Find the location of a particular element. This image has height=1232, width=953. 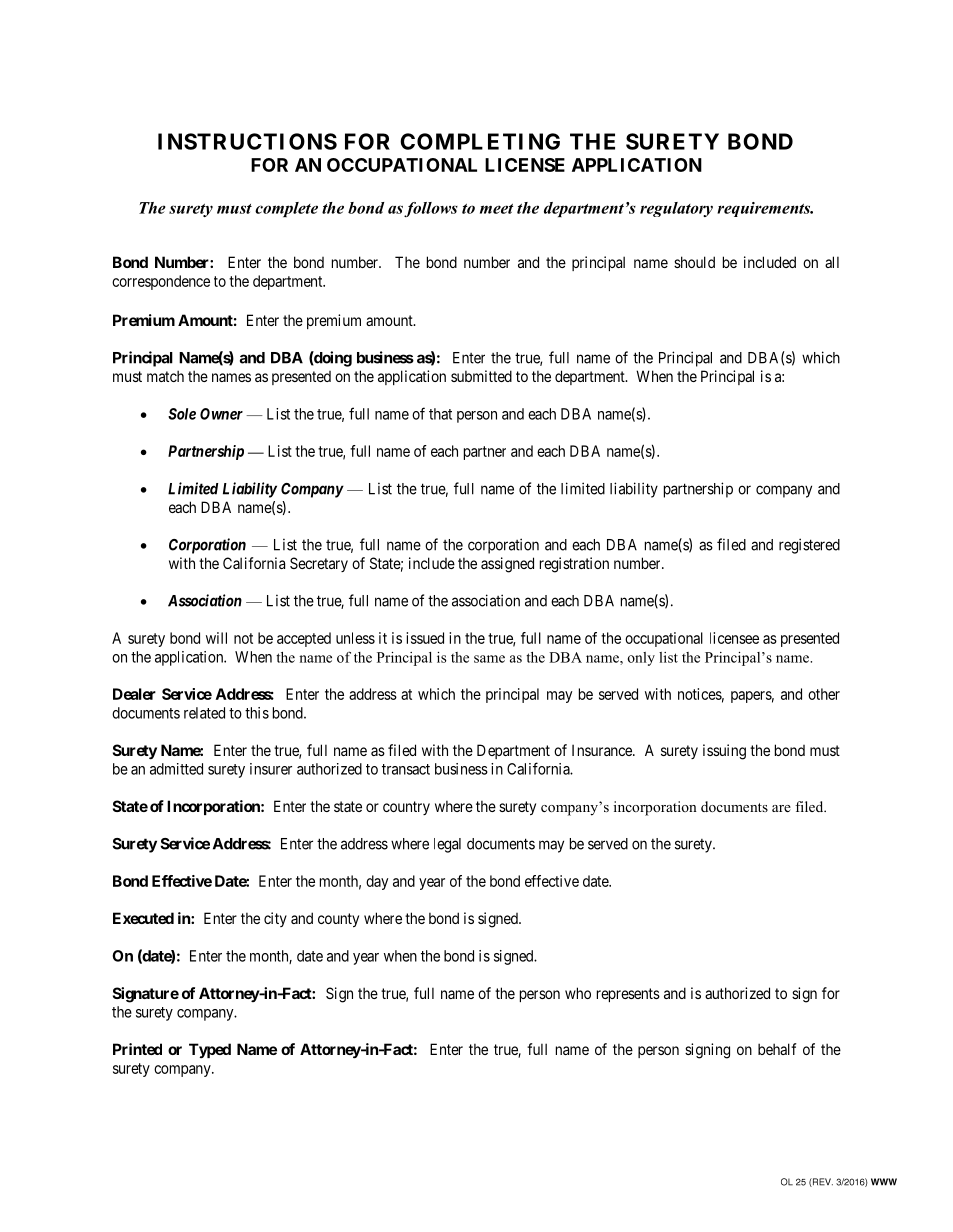

Typed is located at coordinates (210, 1050).
